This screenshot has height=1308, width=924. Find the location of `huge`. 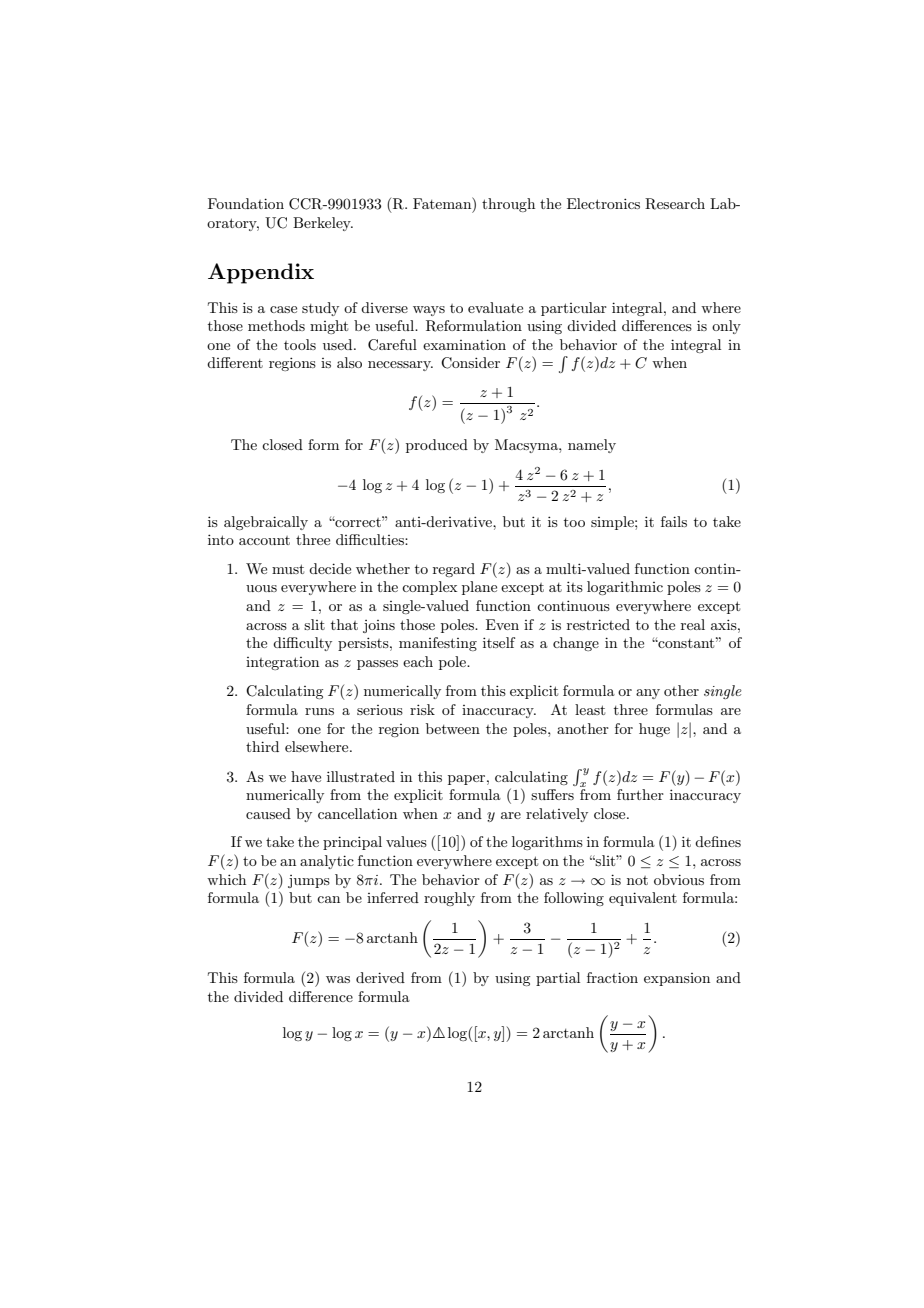

huge is located at coordinates (654, 730).
